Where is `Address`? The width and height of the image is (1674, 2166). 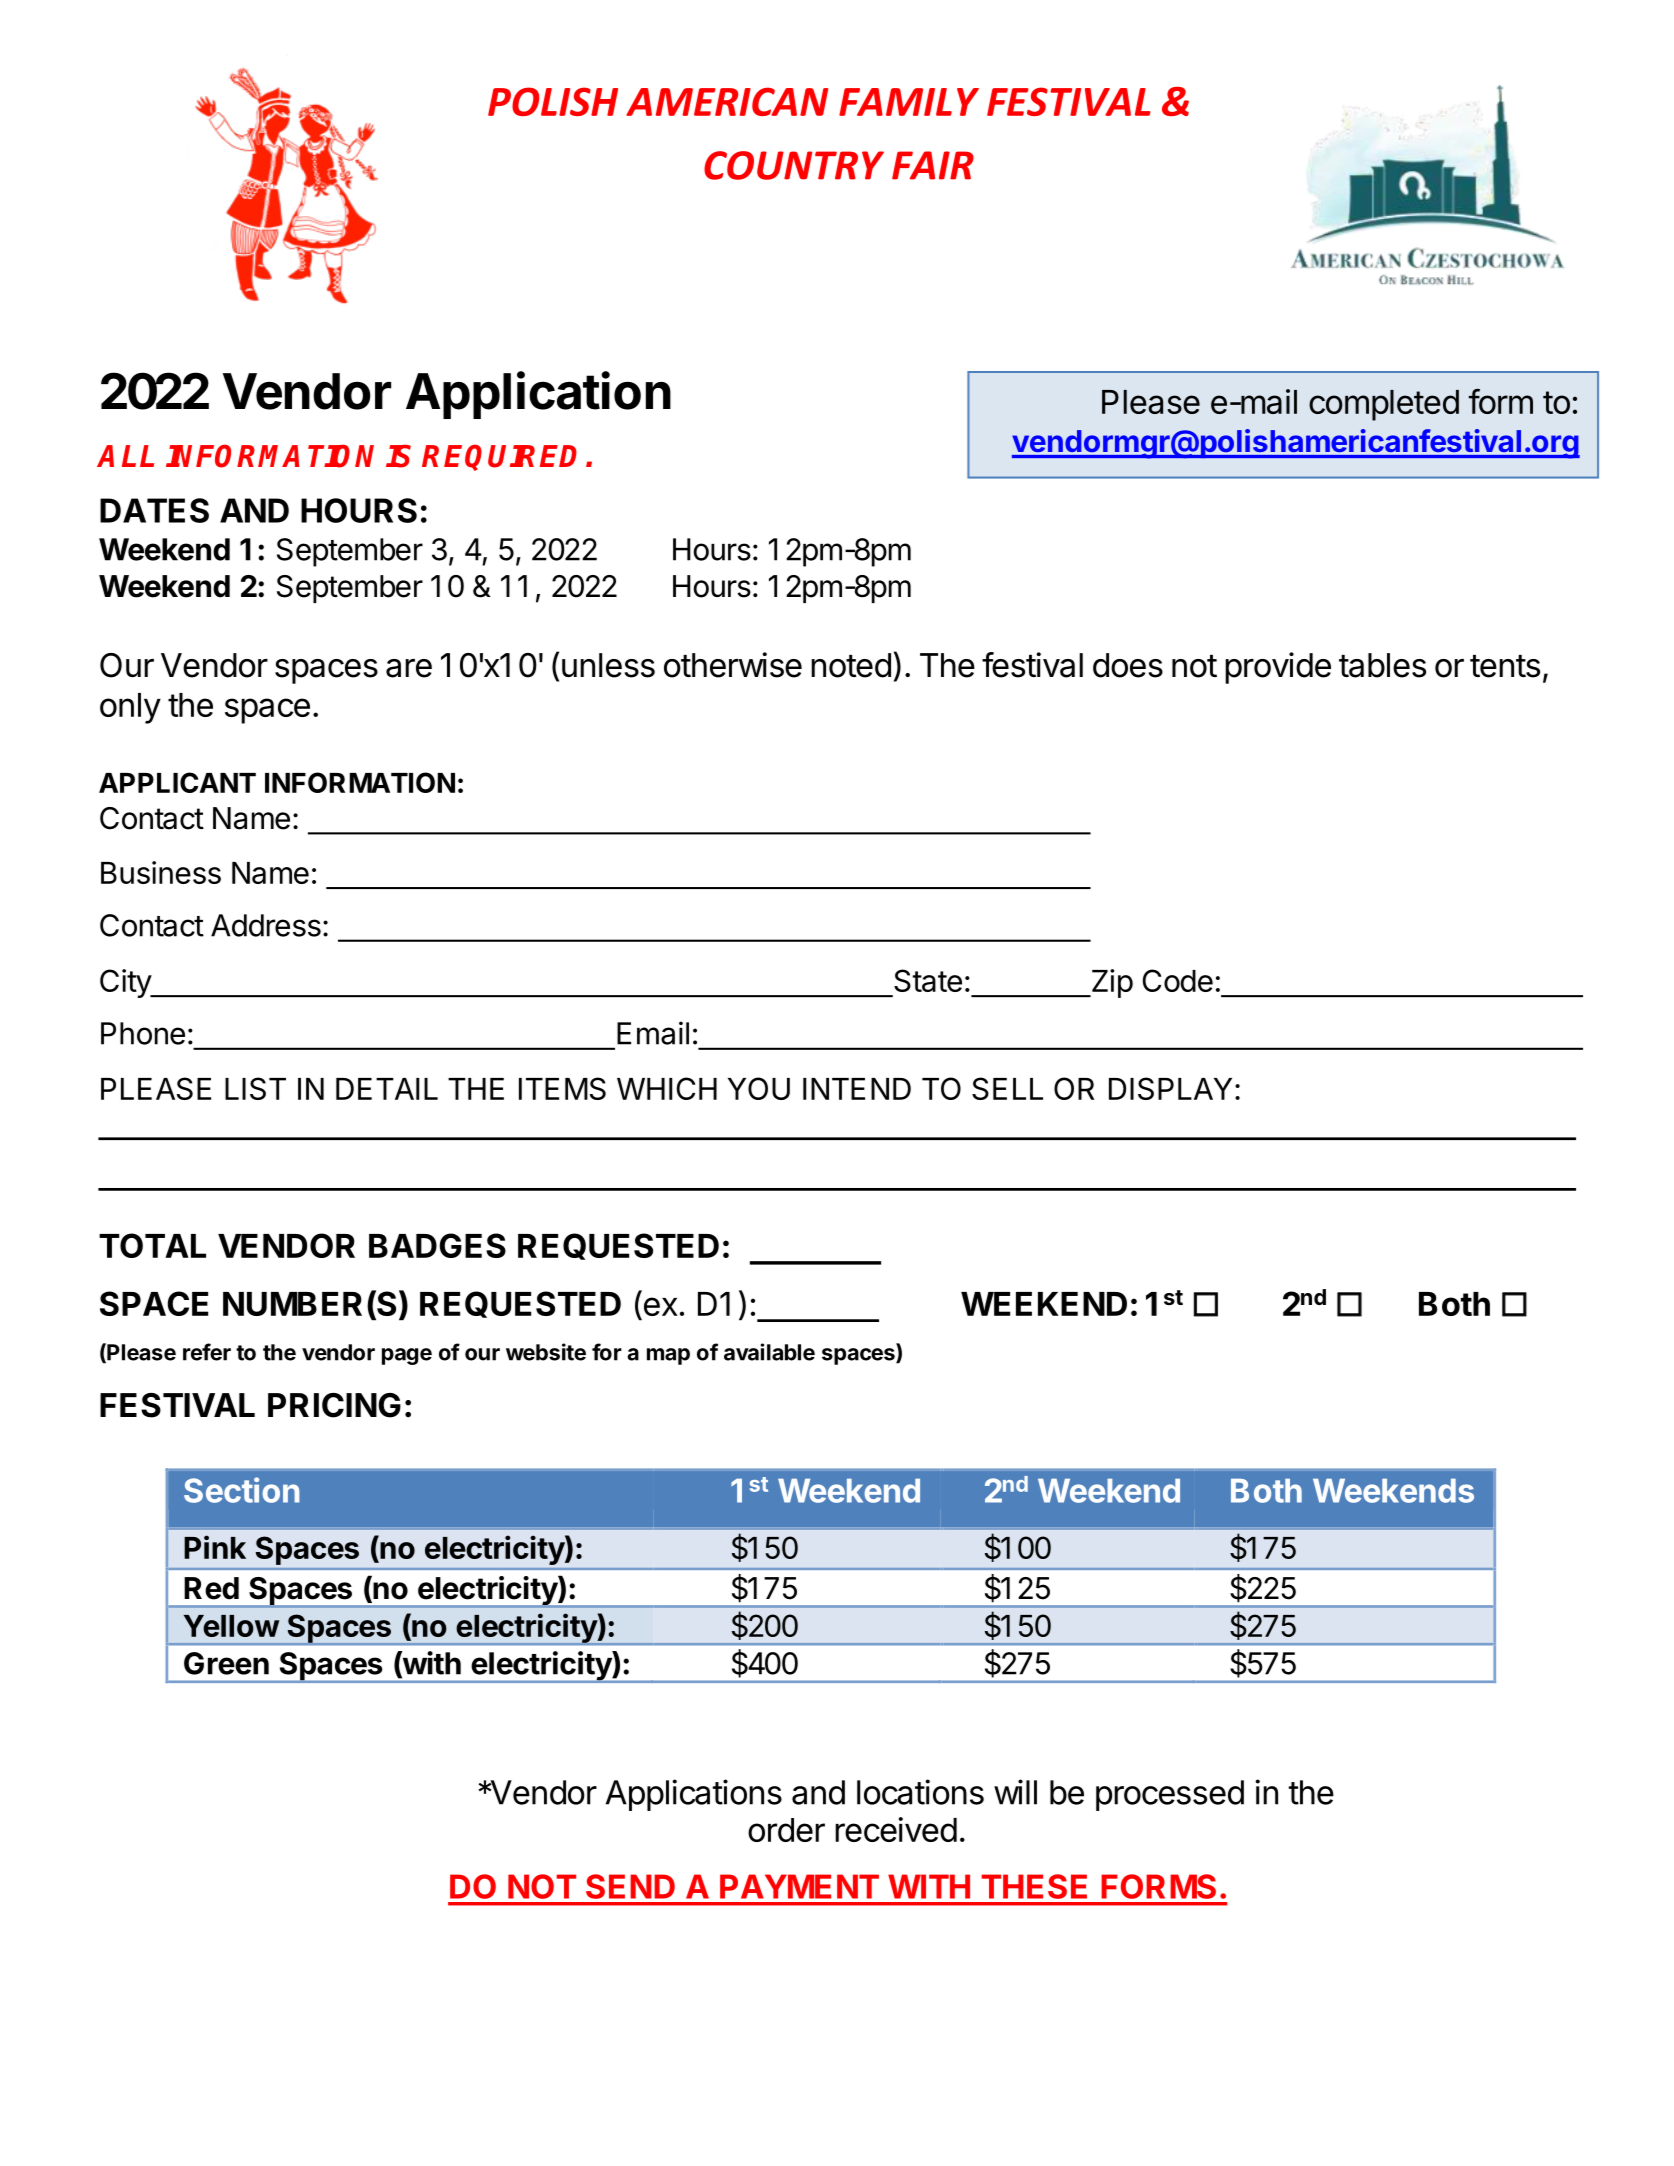 Address is located at coordinates (266, 925).
